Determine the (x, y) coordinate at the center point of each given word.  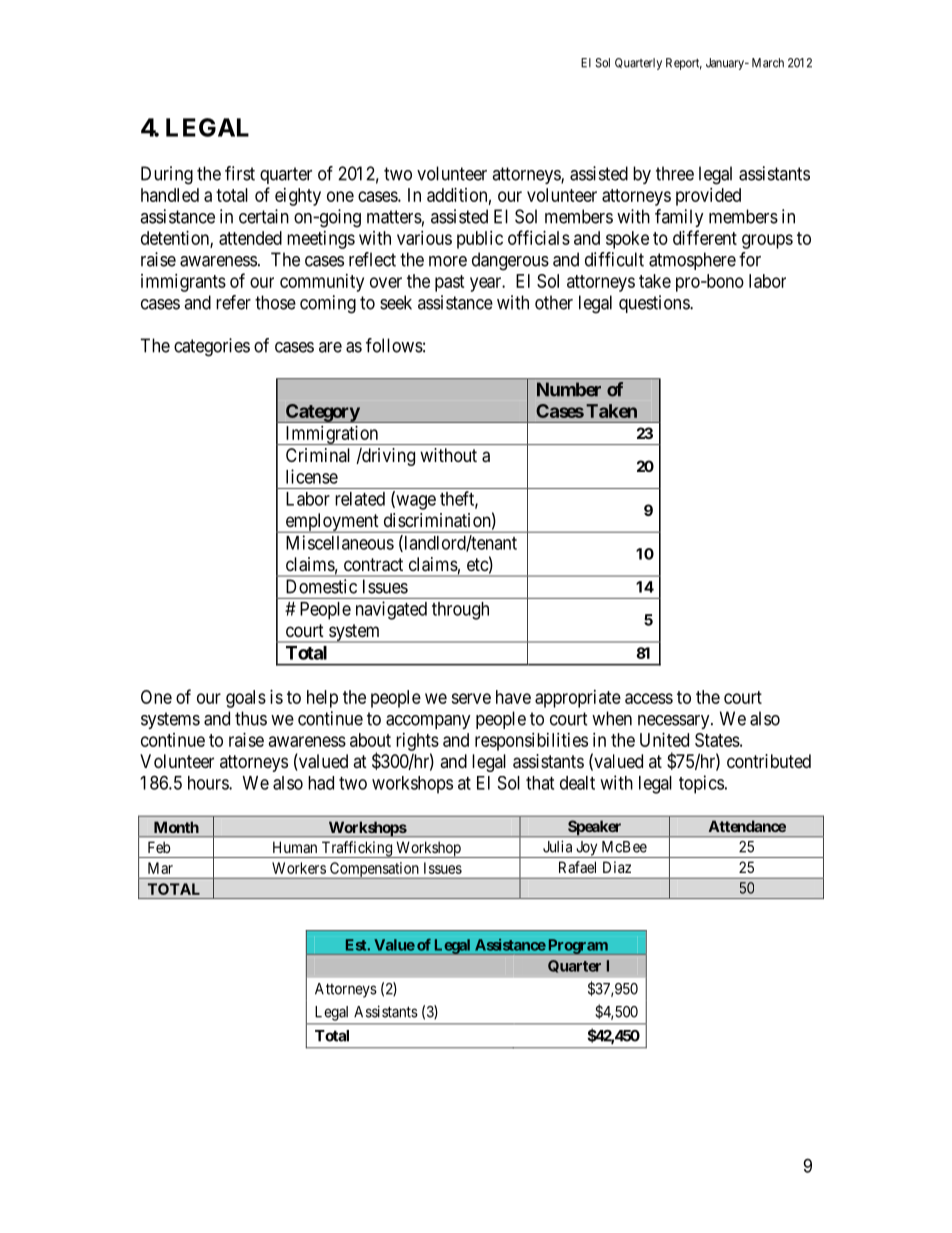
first (240, 173)
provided (708, 197)
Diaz (617, 867)
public (480, 240)
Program (578, 947)
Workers (299, 868)
